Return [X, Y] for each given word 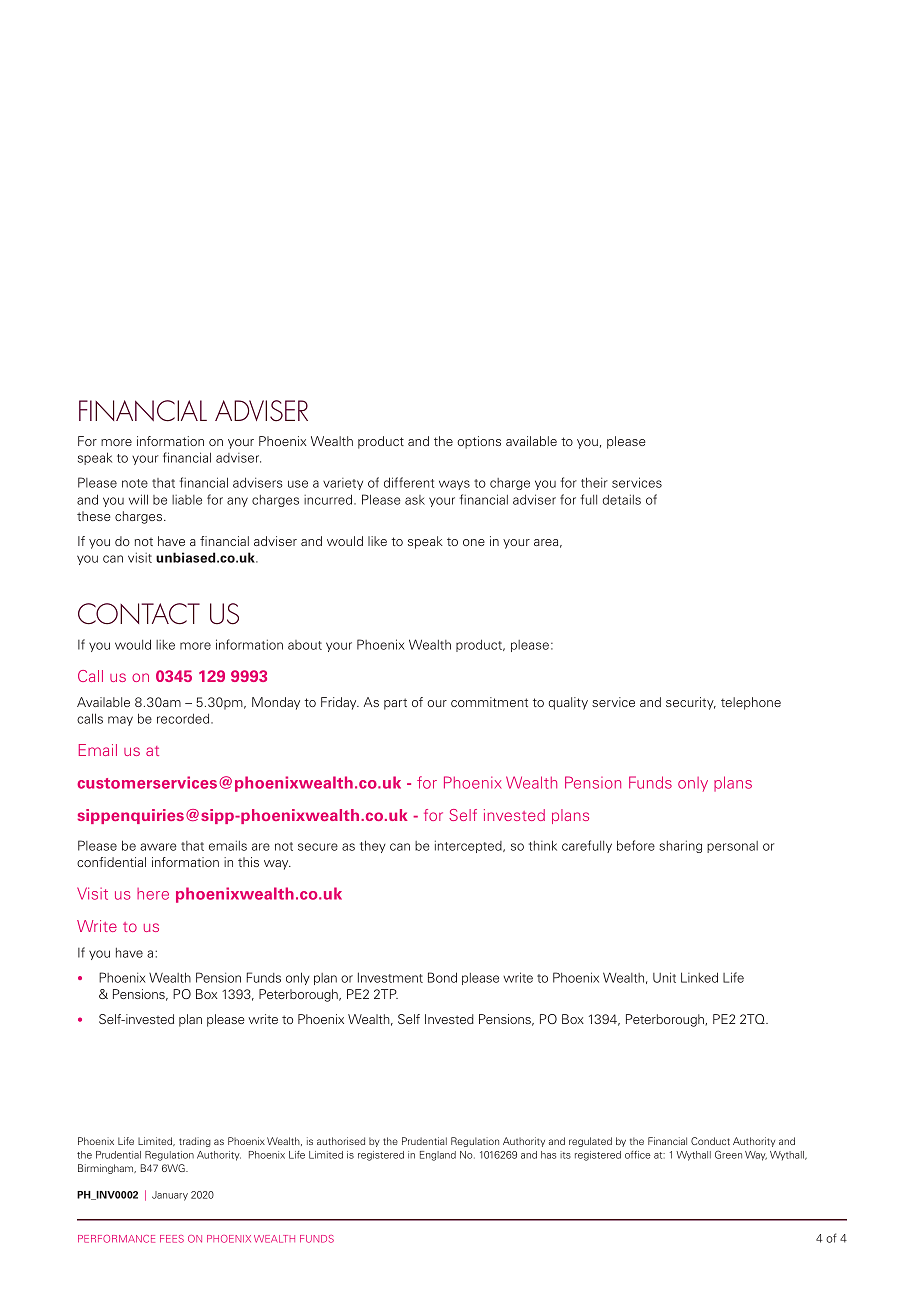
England [438, 1156]
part [395, 704]
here [153, 894]
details [622, 499]
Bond [442, 977]
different [409, 482]
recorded [184, 718]
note [135, 483]
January [170, 1196]
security [691, 703]
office [638, 1155]
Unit [664, 977]
